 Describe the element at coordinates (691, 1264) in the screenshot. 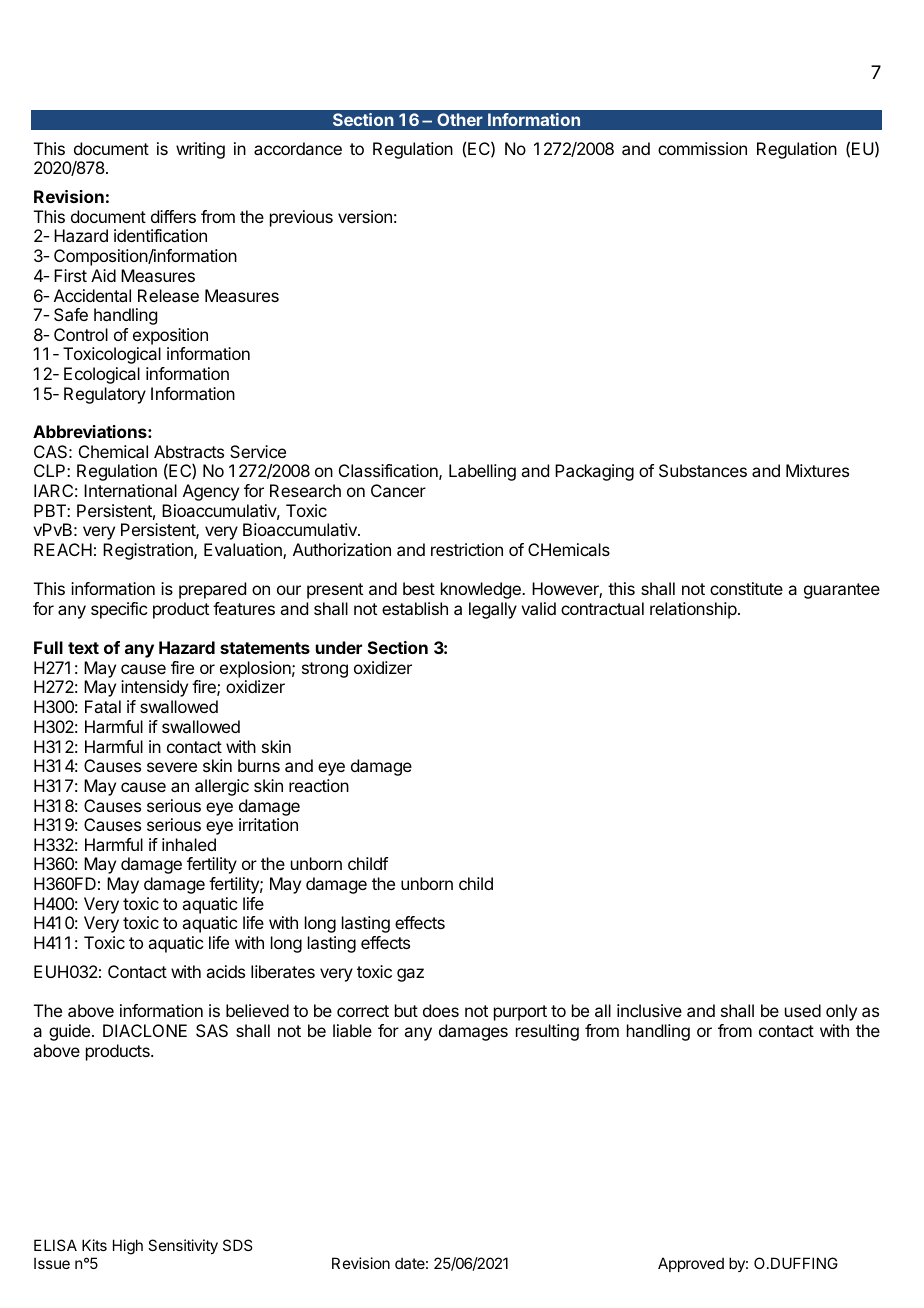

I see `Approved` at that location.
